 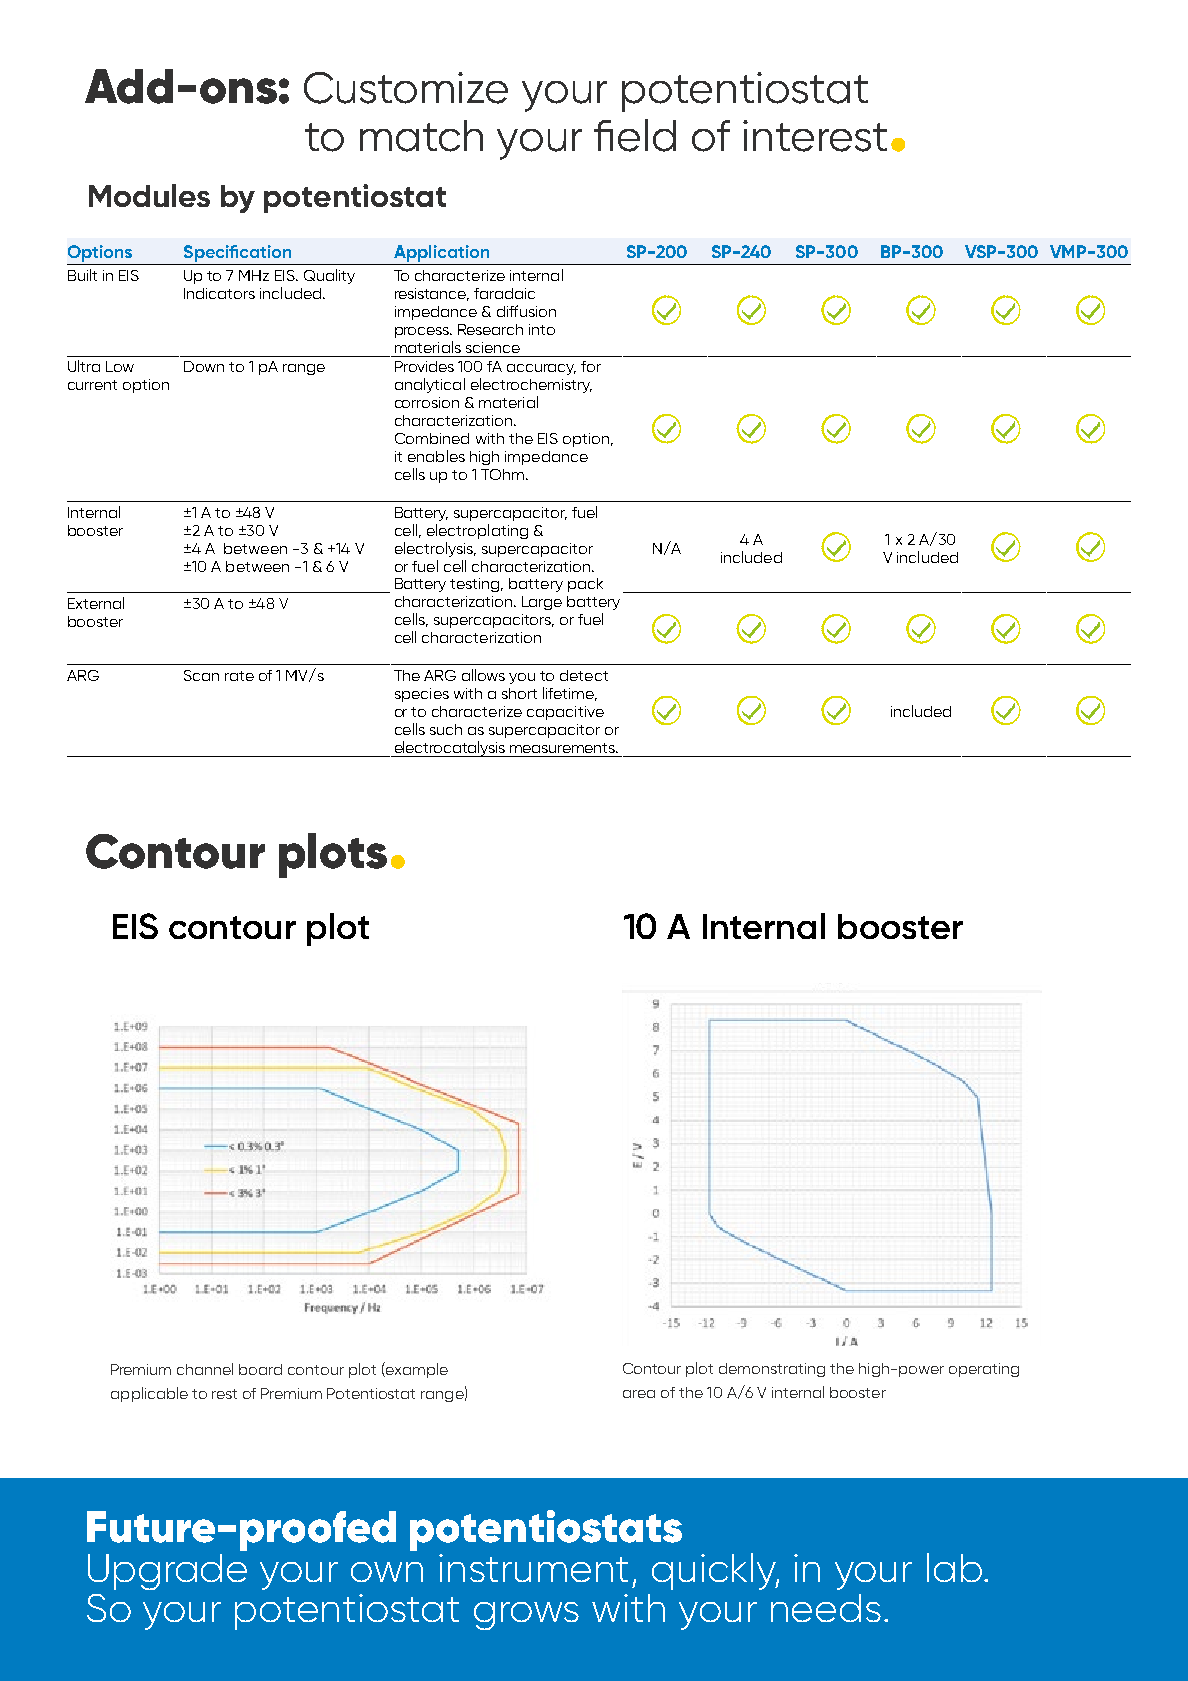 What do you see at coordinates (635, 135) in the screenshot?
I see `field` at bounding box center [635, 135].
